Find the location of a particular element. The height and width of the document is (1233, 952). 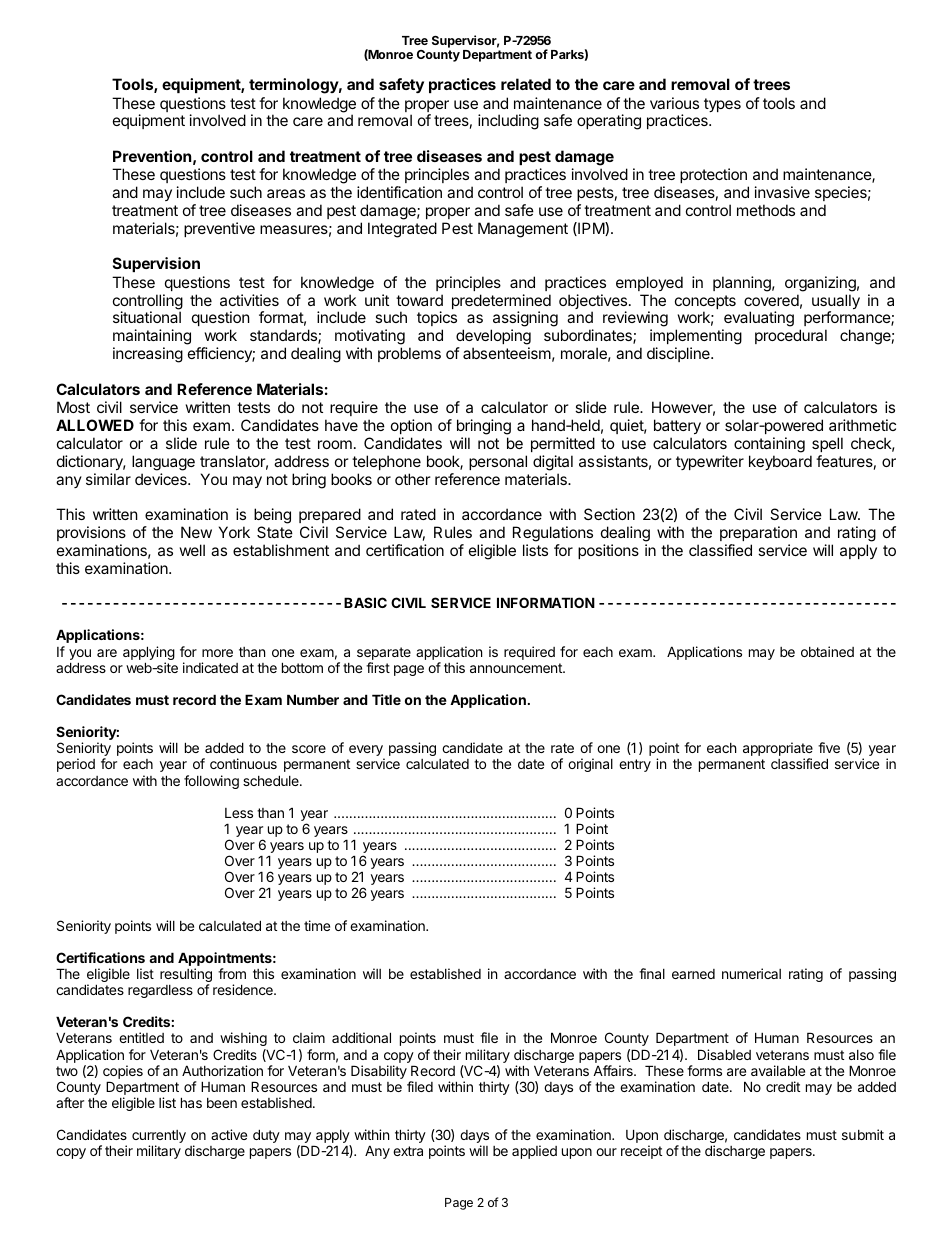

including is located at coordinates (508, 122).
